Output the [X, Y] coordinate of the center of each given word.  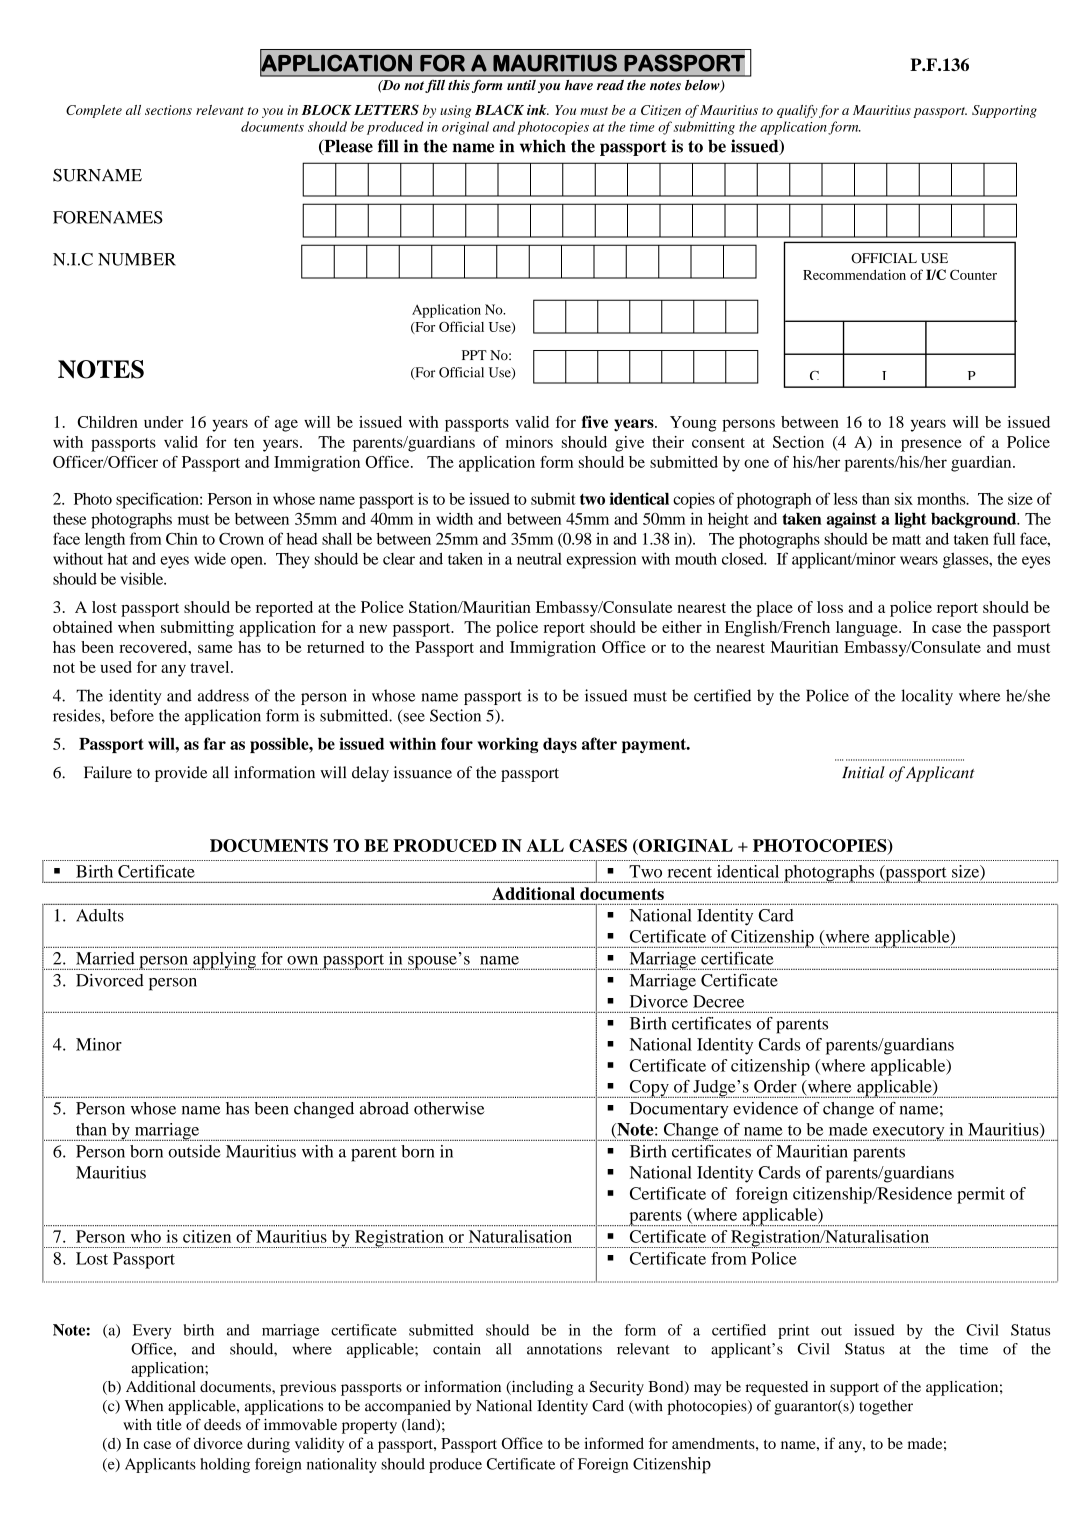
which [543, 146]
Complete [94, 111]
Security [617, 1388]
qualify [797, 111]
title [169, 1424]
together [886, 1407]
